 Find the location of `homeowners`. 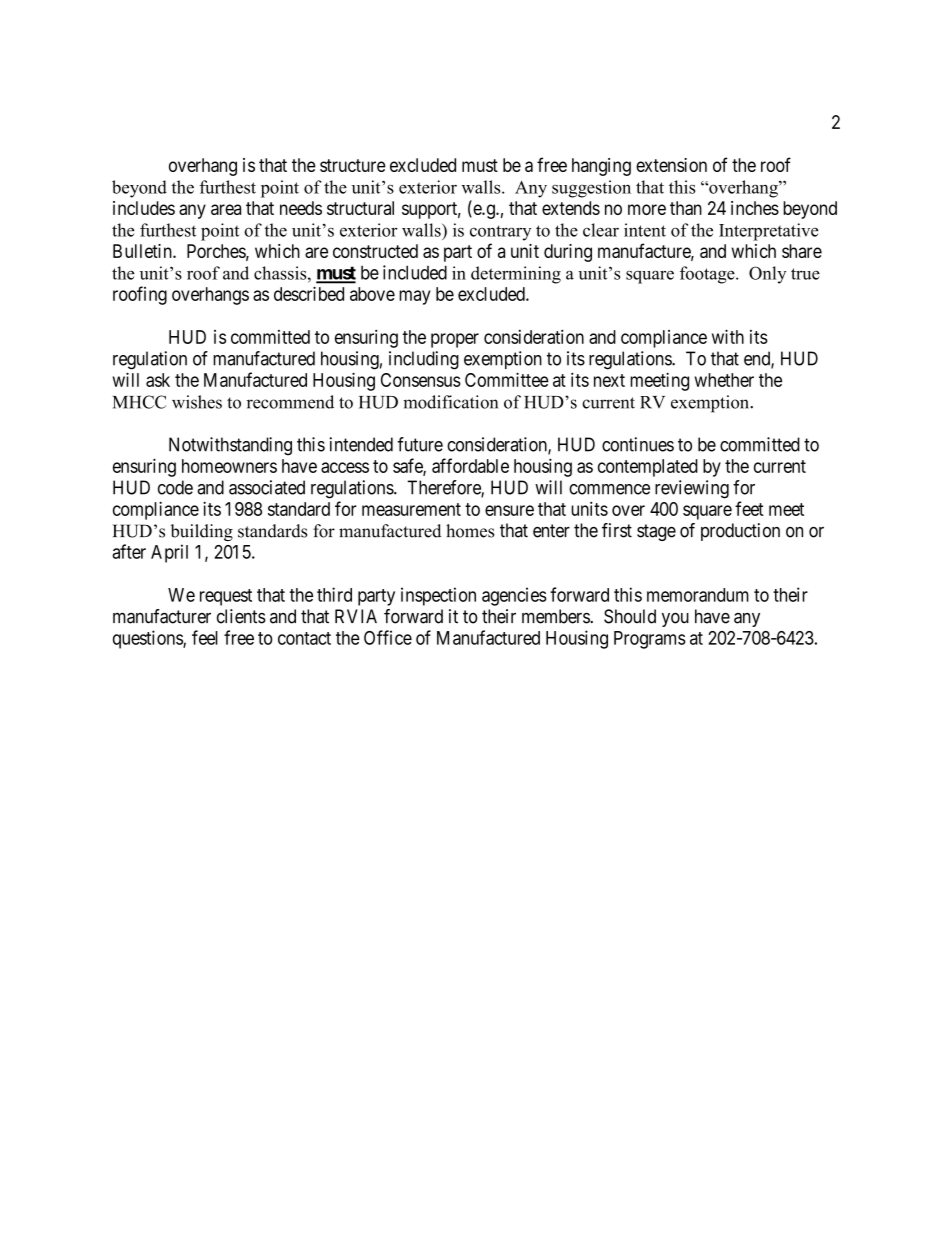

homeowners is located at coordinates (229, 466).
